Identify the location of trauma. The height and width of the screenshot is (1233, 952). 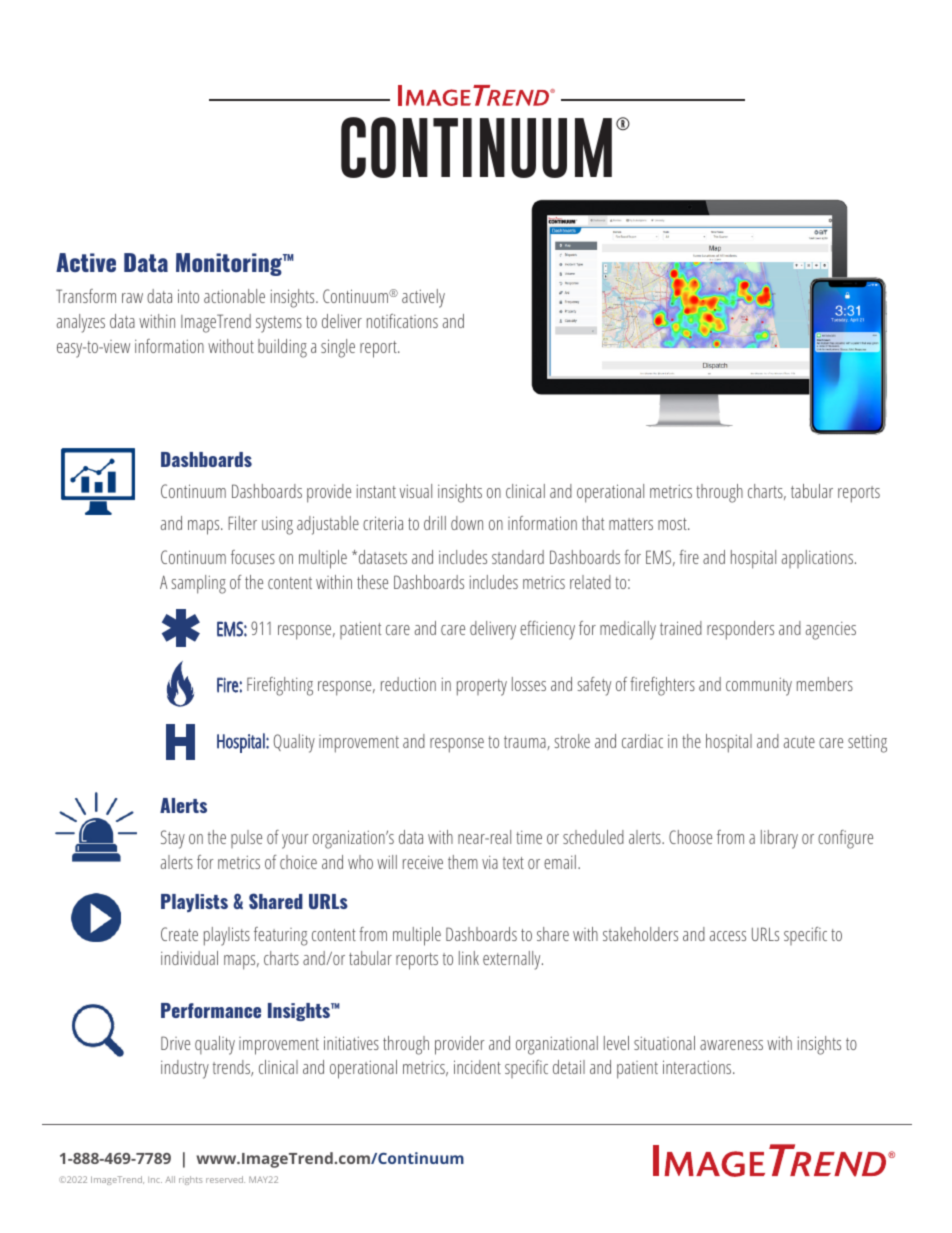
(526, 743).
